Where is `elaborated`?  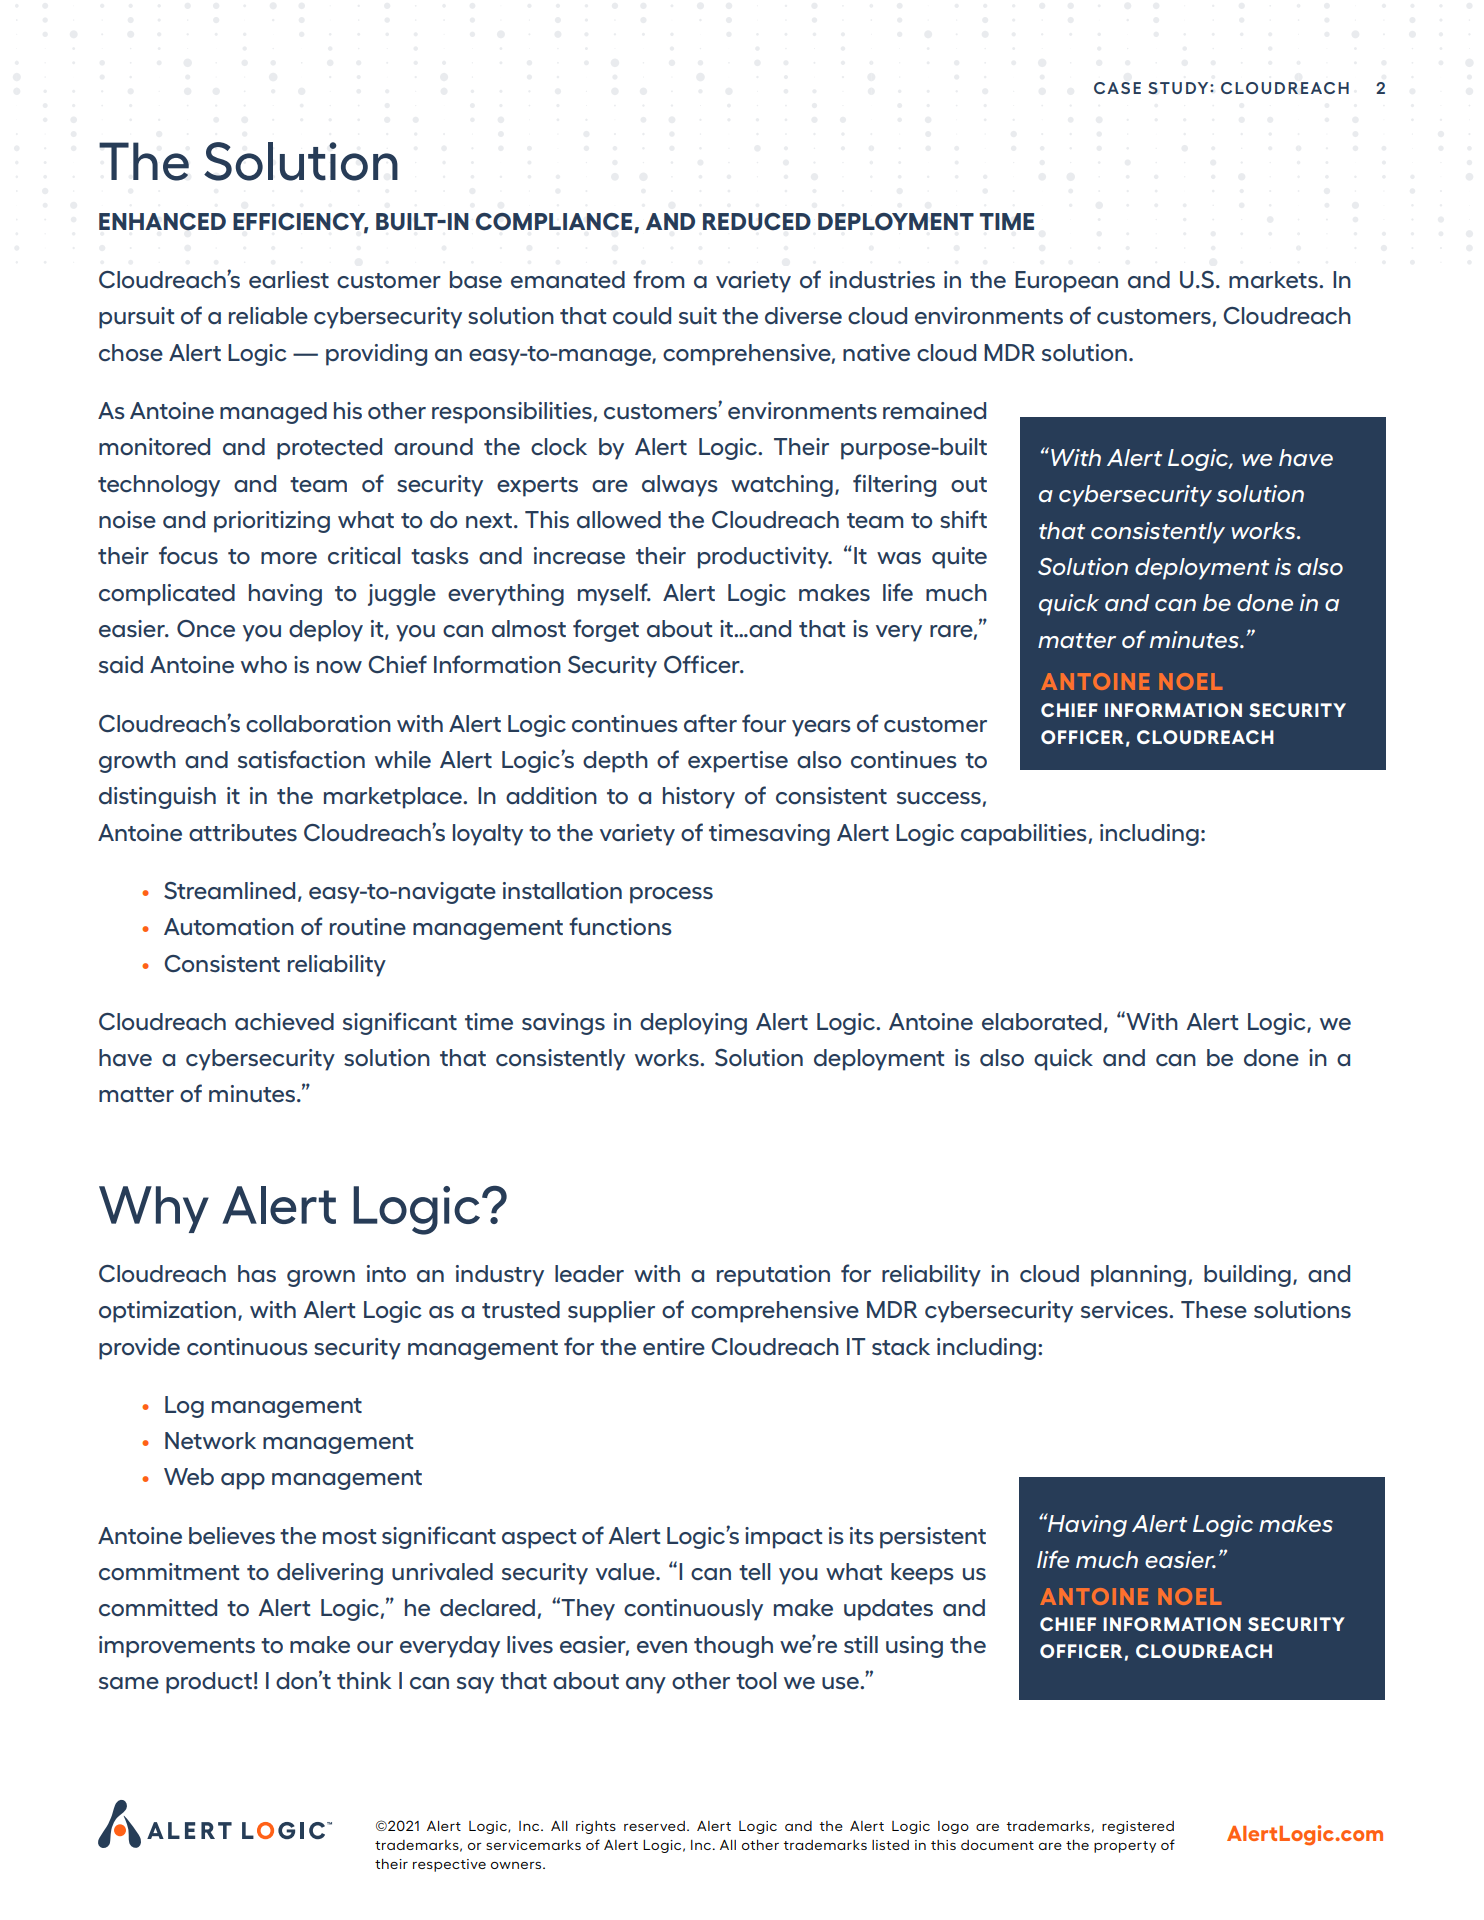 elaborated is located at coordinates (1041, 1021).
